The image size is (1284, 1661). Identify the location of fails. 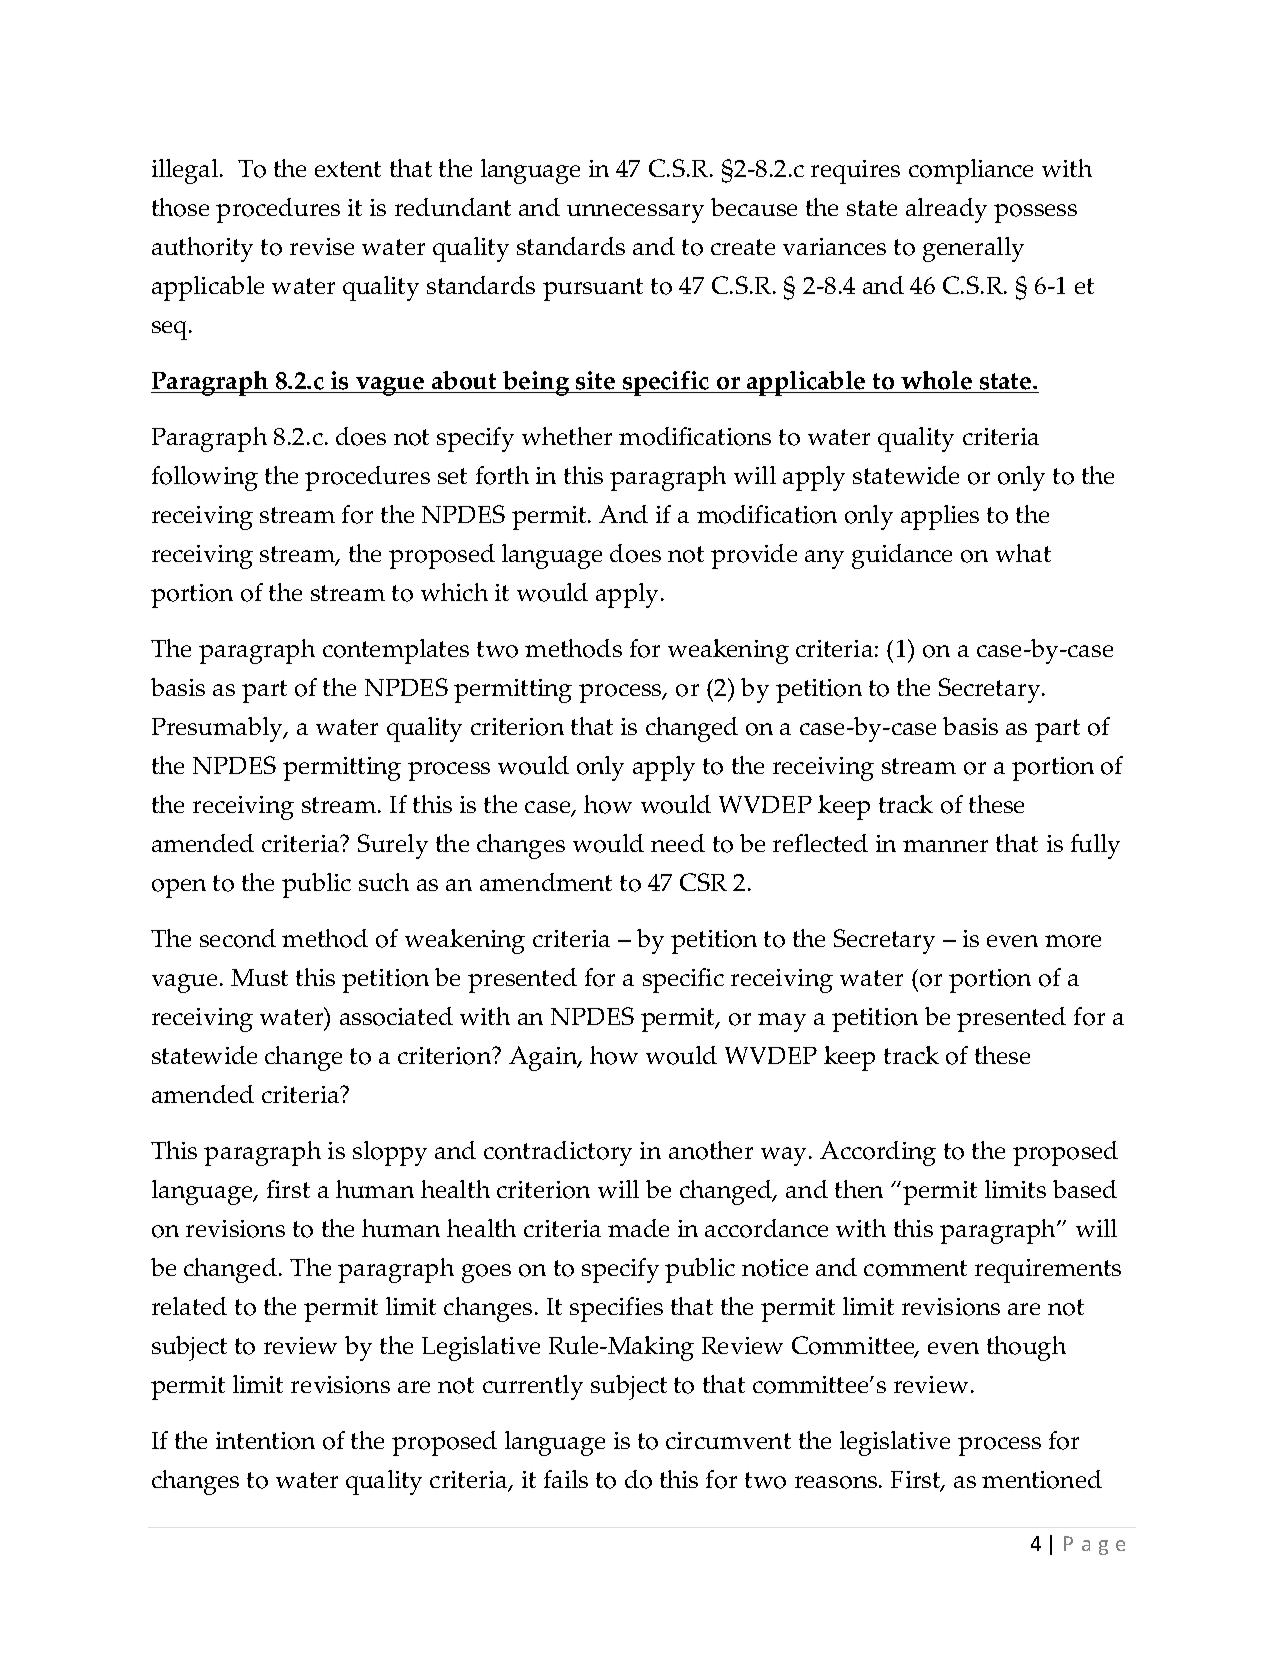
(566, 1479).
